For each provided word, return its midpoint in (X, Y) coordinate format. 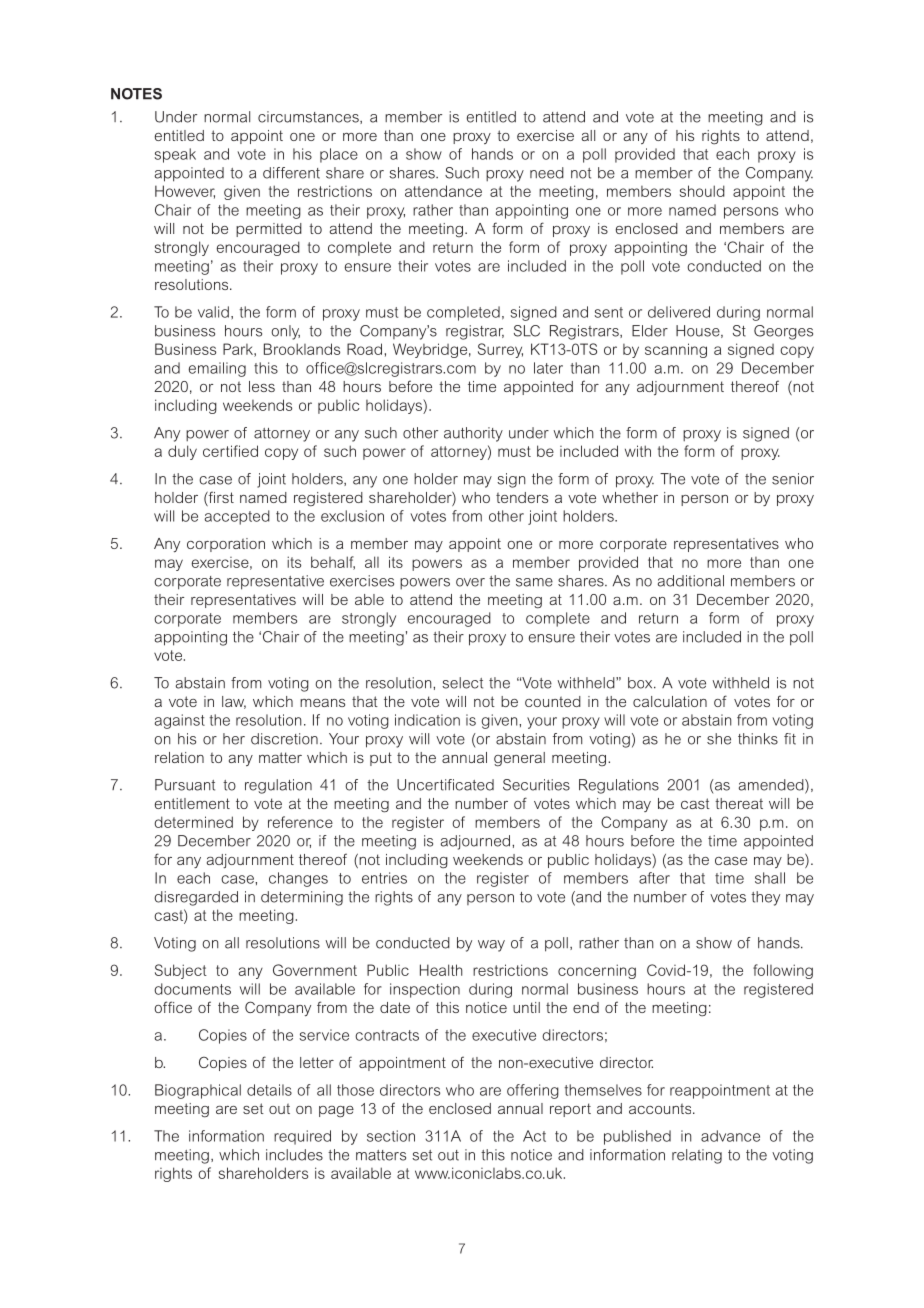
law (234, 702)
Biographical (198, 1091)
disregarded (196, 898)
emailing (217, 369)
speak (175, 155)
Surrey (500, 350)
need (547, 173)
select (462, 683)
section (391, 1136)
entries (384, 878)
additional (691, 581)
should (702, 191)
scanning (676, 350)
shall (770, 878)
